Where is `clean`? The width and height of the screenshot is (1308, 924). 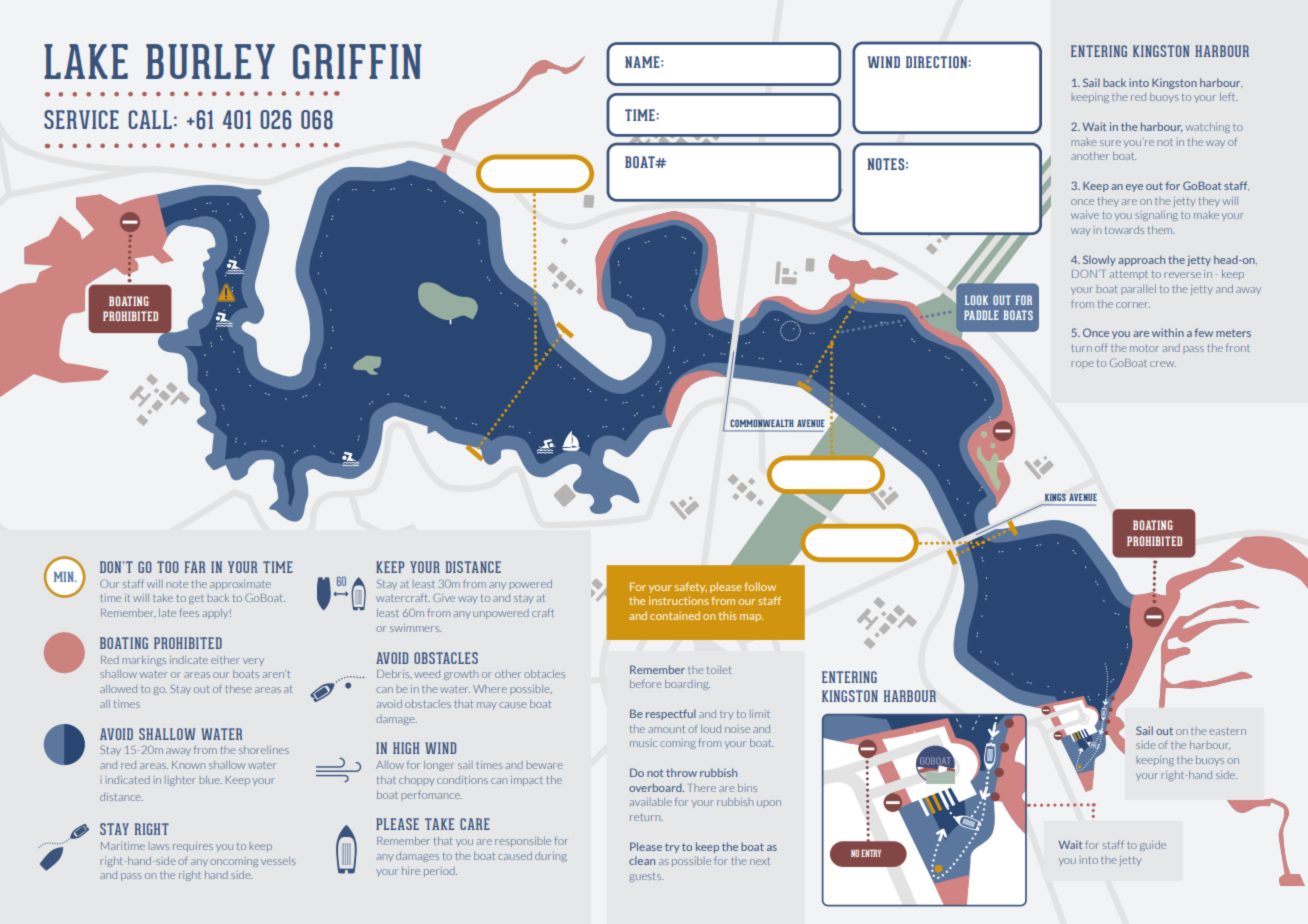
clean is located at coordinates (642, 860).
